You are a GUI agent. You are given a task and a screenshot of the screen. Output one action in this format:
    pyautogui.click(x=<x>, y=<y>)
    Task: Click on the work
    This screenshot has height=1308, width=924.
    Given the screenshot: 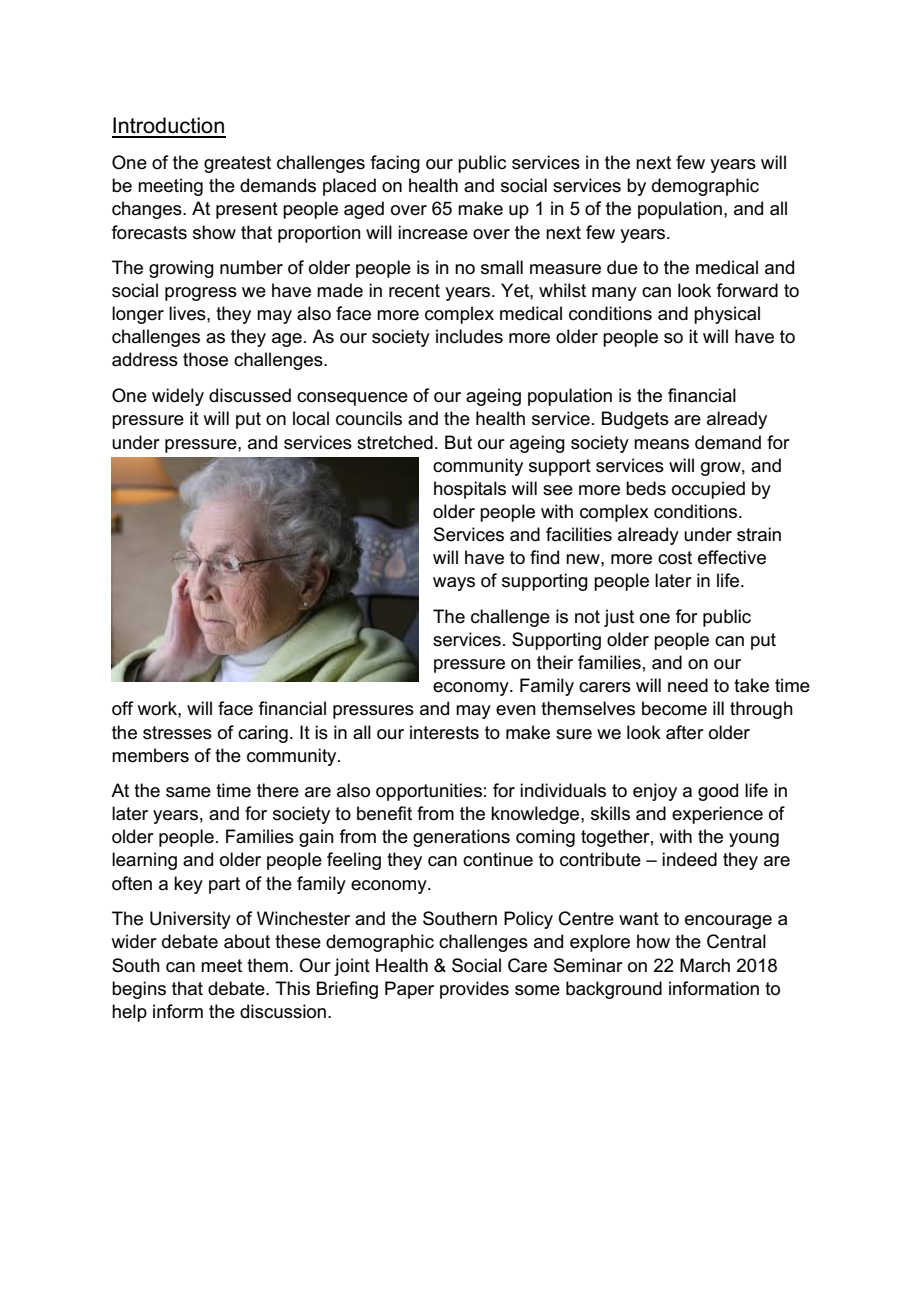 What is the action you would take?
    pyautogui.click(x=158, y=708)
